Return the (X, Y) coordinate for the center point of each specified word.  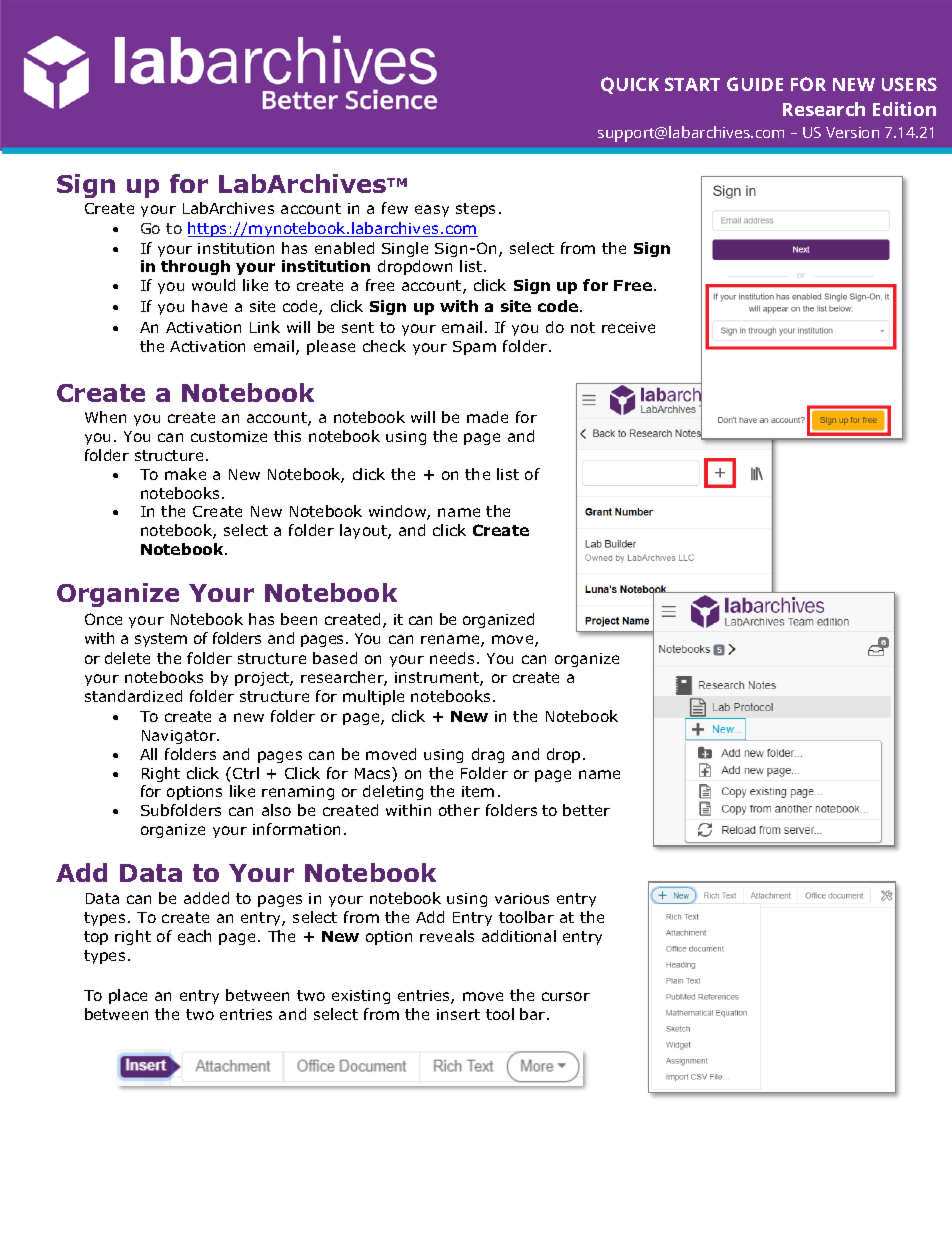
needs (454, 658)
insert (458, 1014)
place (128, 996)
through (195, 267)
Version (852, 132)
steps (475, 210)
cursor (566, 996)
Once (103, 619)
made (487, 417)
